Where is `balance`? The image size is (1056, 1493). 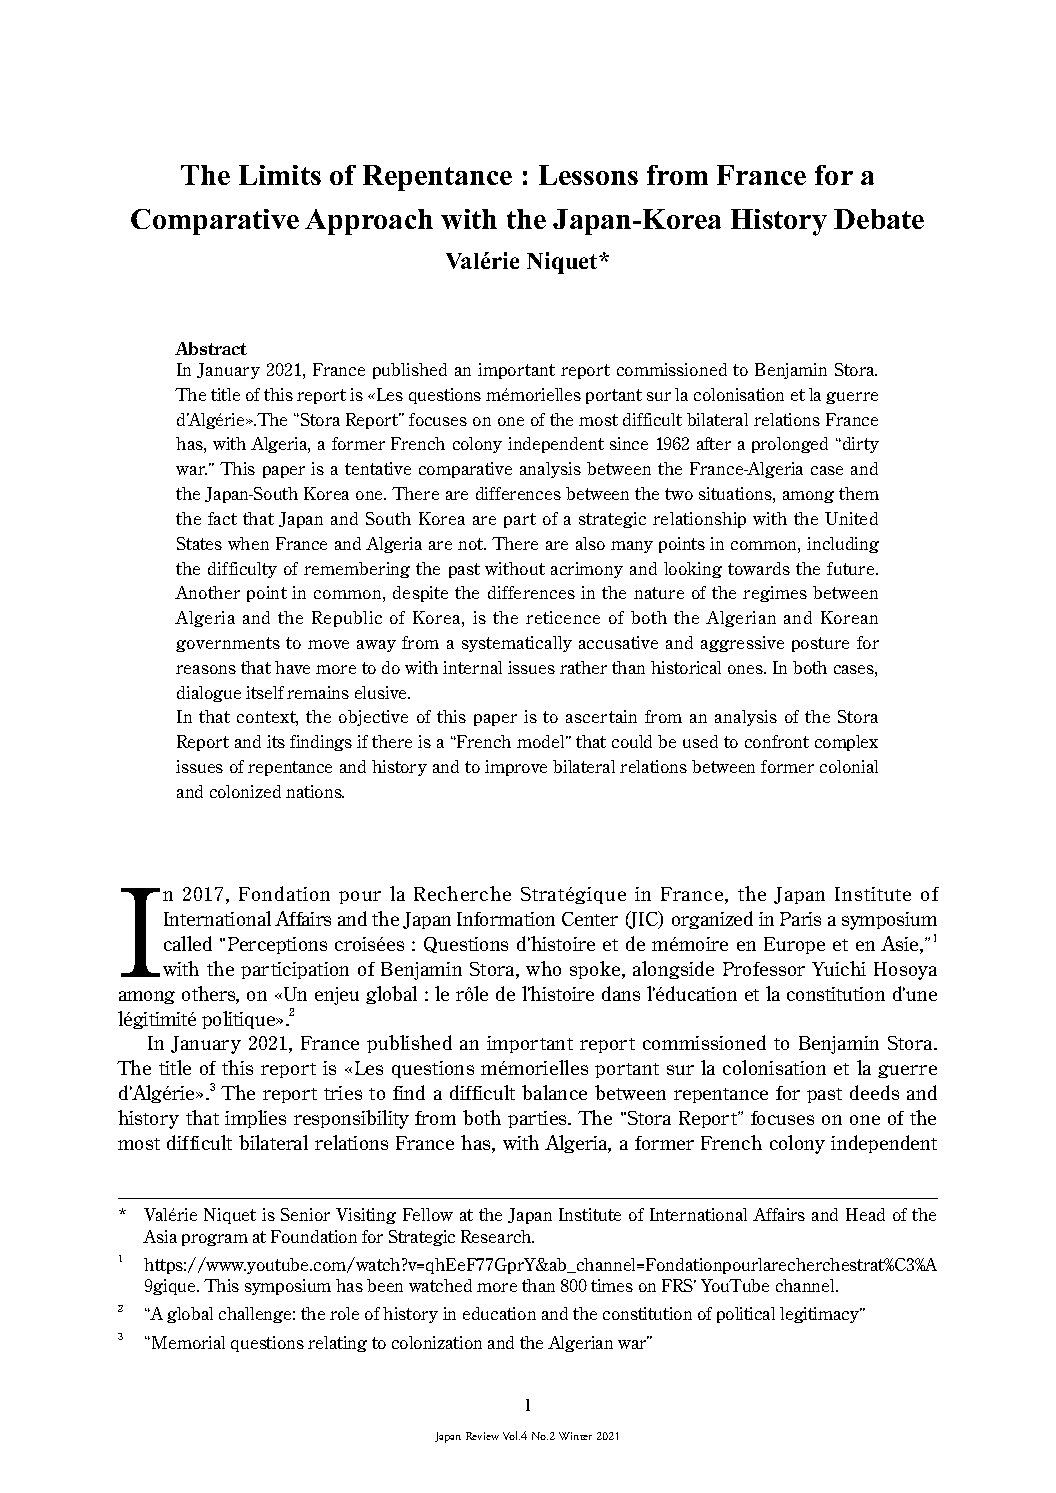 balance is located at coordinates (554, 1092).
